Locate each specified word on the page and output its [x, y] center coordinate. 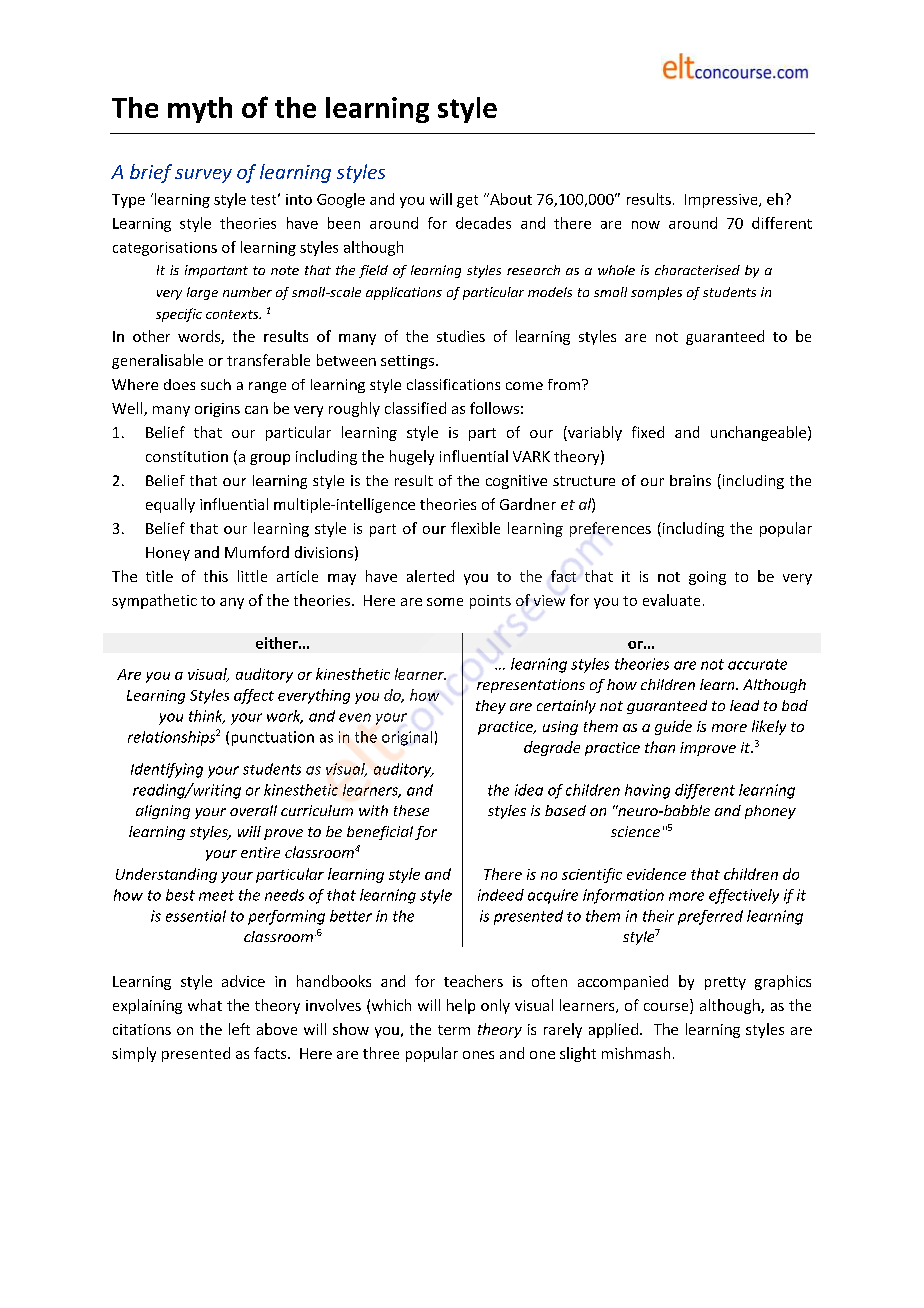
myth [200, 110]
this [216, 576]
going [707, 578]
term [454, 1030]
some [445, 602]
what [205, 1005]
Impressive [722, 201]
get [467, 201]
